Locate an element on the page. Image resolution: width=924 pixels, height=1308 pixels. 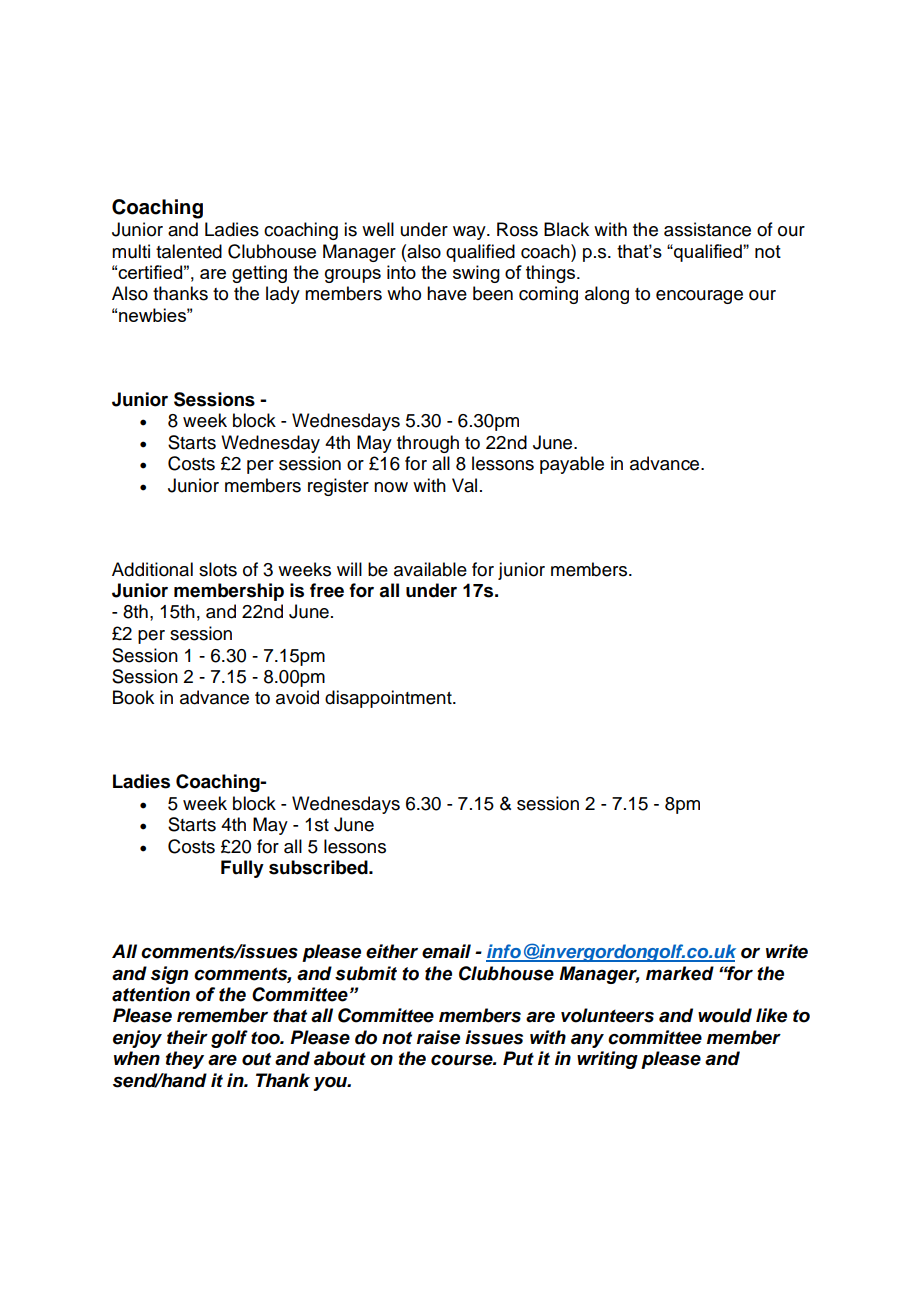
their is located at coordinates (187, 1037).
